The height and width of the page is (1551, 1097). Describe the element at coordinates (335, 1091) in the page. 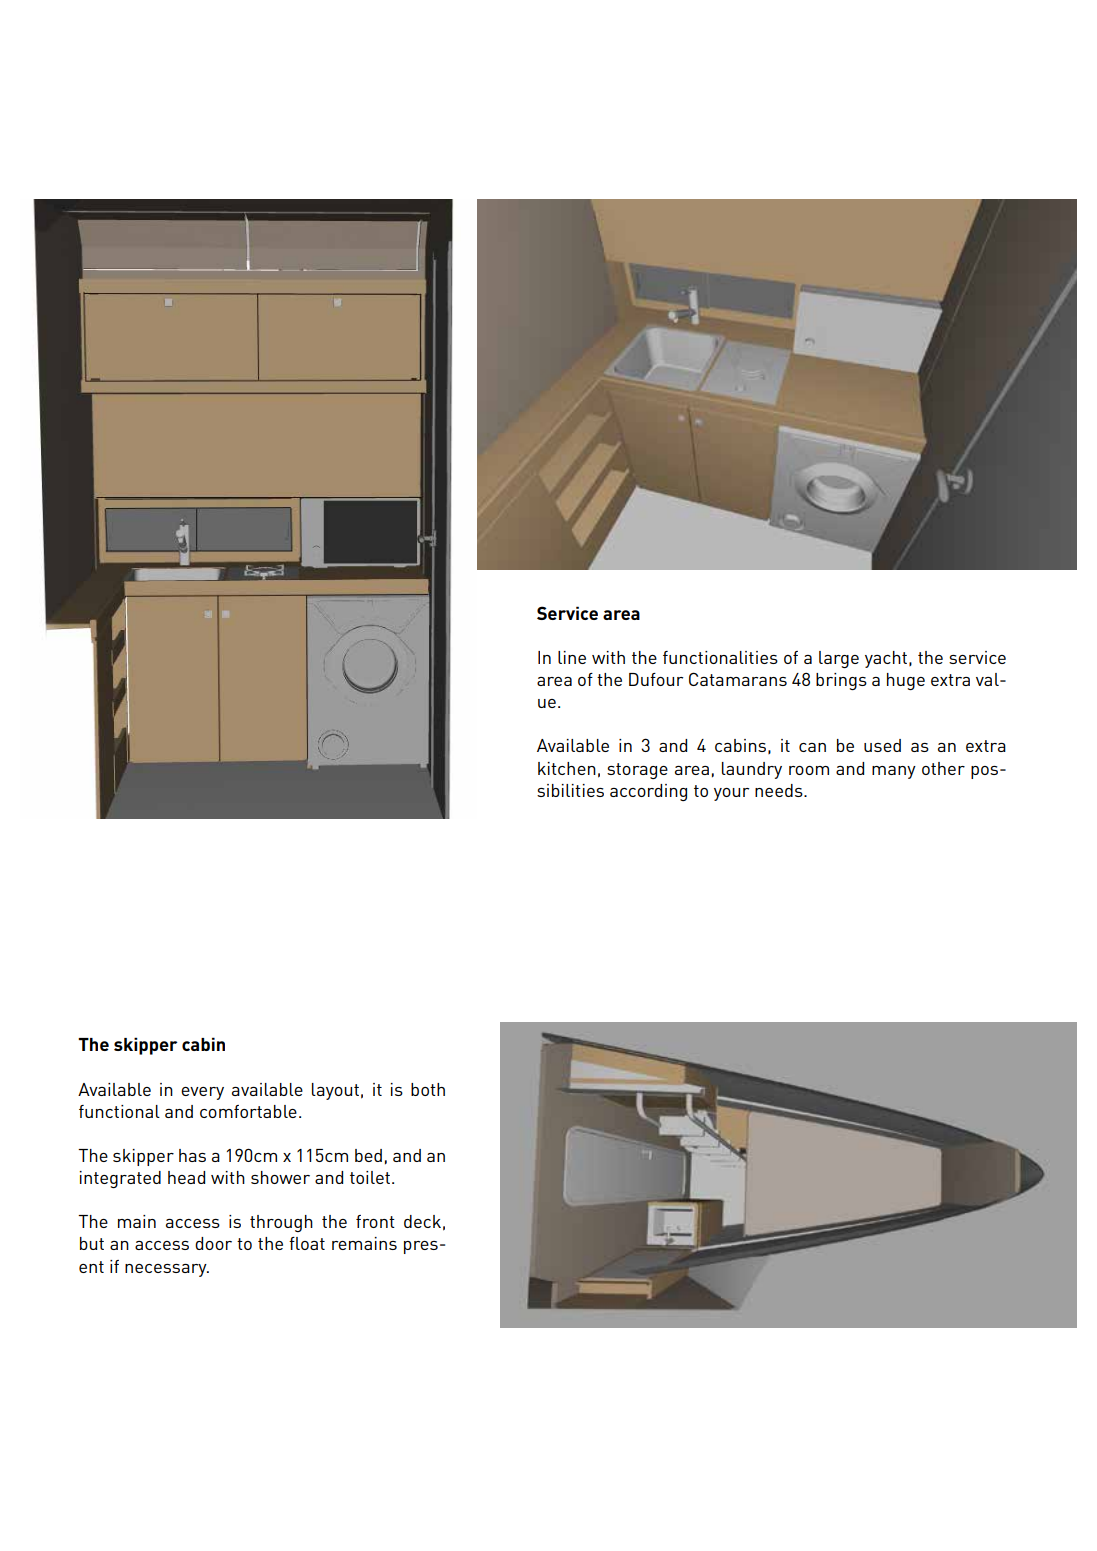

I see `layout` at that location.
